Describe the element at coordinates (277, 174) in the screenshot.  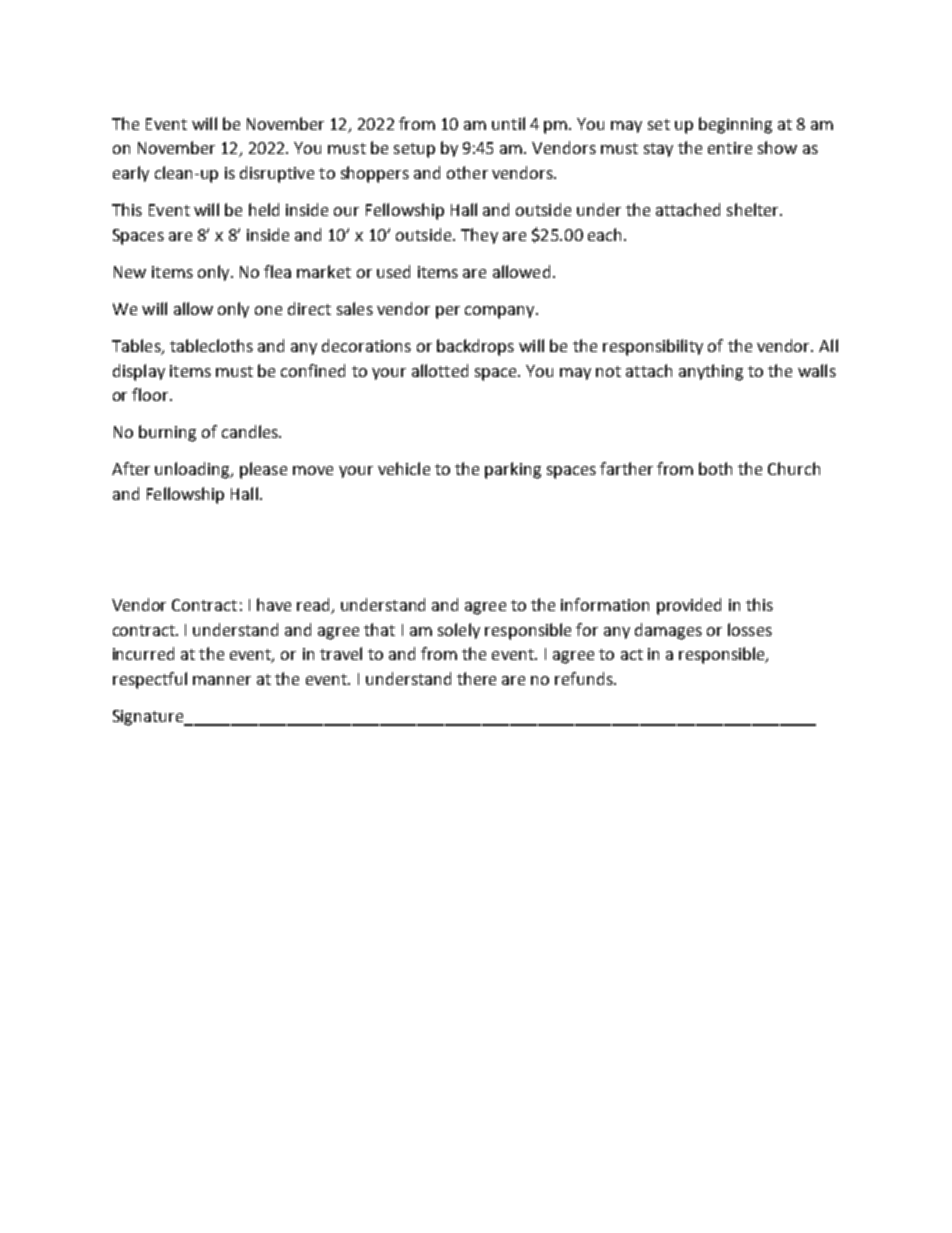
I see `disruptive` at that location.
